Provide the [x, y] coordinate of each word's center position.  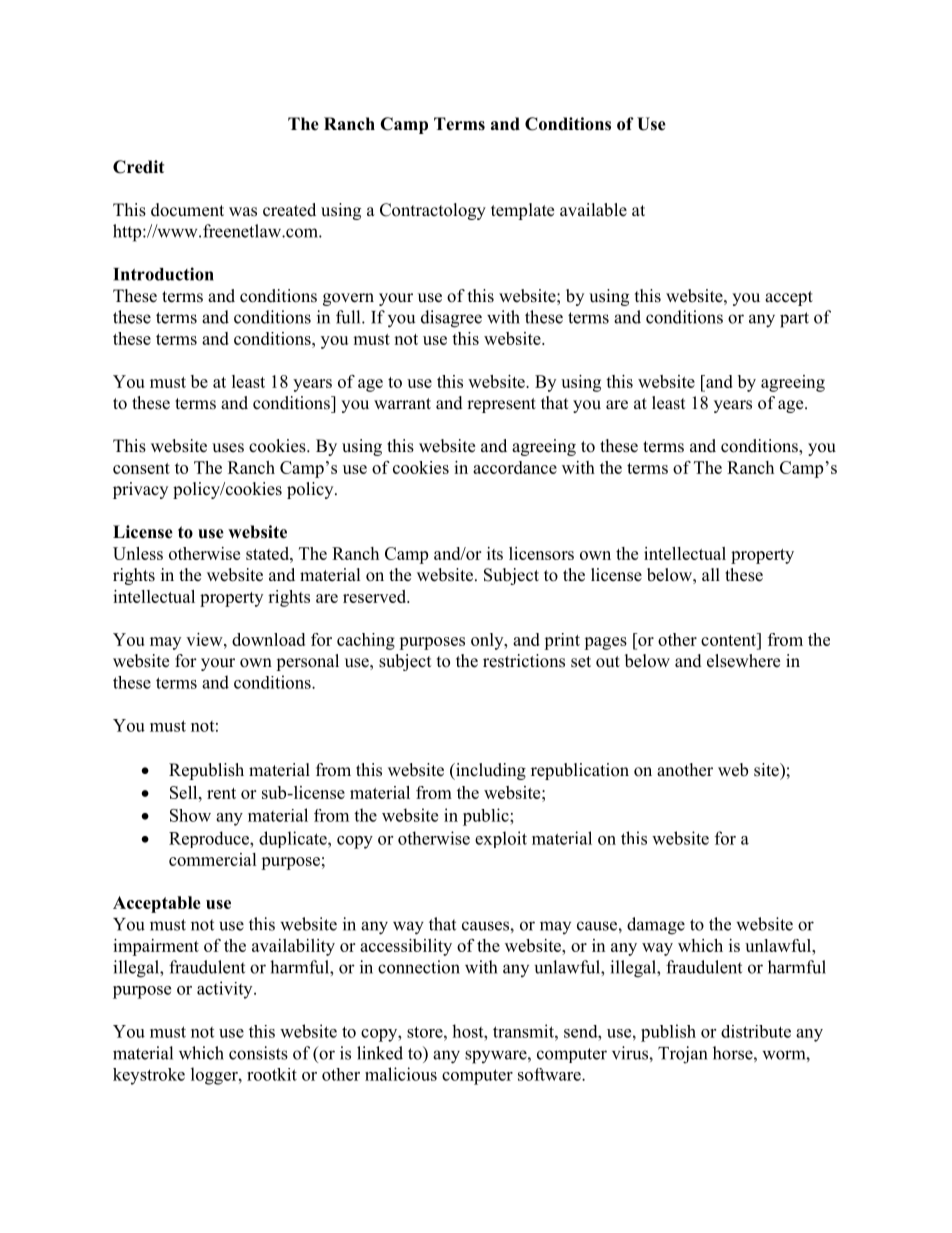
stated [268, 553]
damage [656, 926]
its [495, 553]
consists [258, 1053]
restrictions [524, 661]
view [205, 639]
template [522, 211]
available [593, 210]
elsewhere [743, 661]
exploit [501, 839]
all [711, 574]
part [794, 320]
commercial [213, 859]
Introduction [163, 274]
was [243, 212]
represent [501, 405]
